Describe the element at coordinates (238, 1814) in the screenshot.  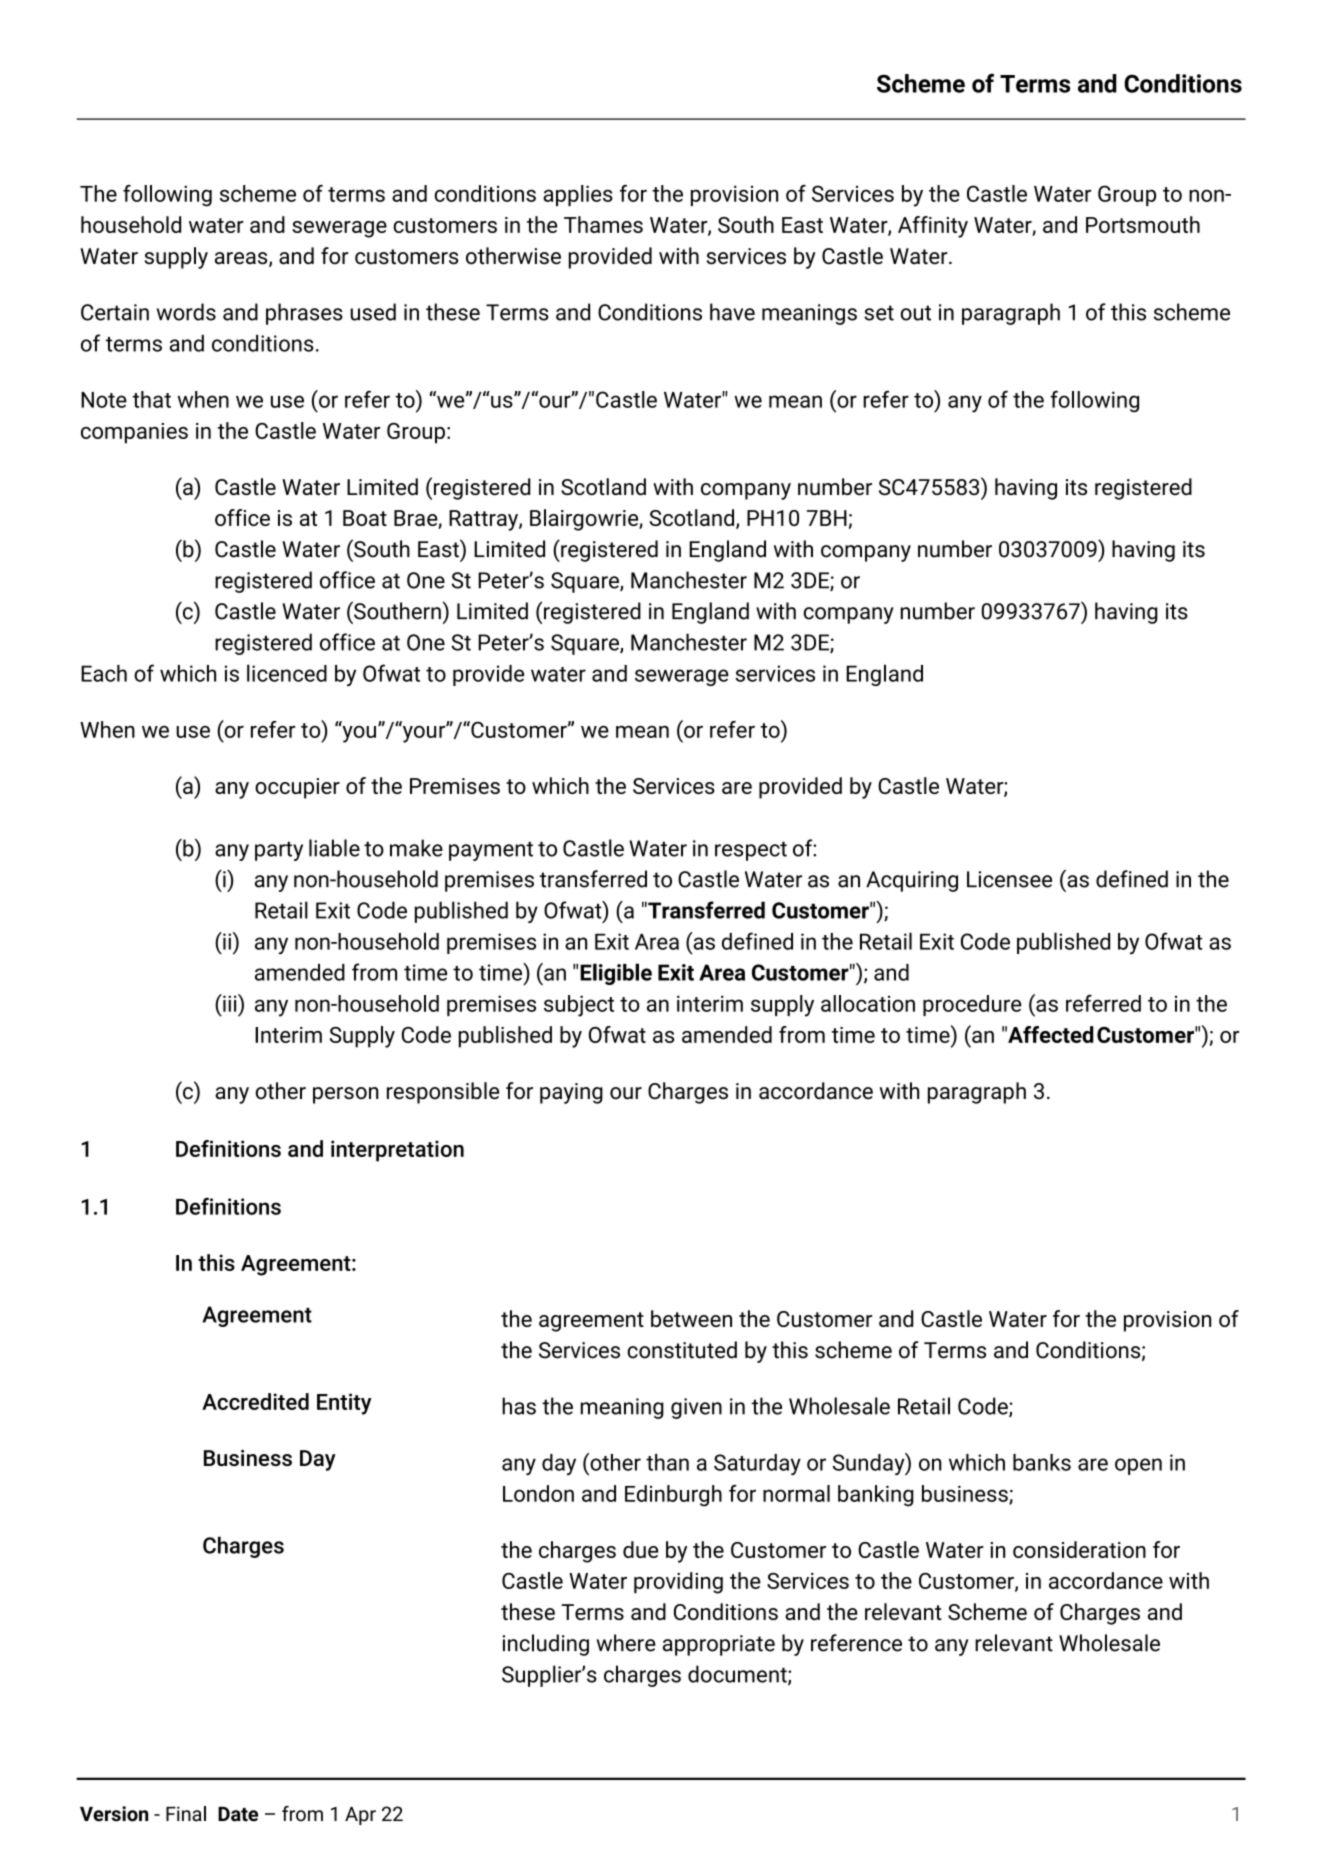
I see `Date` at that location.
